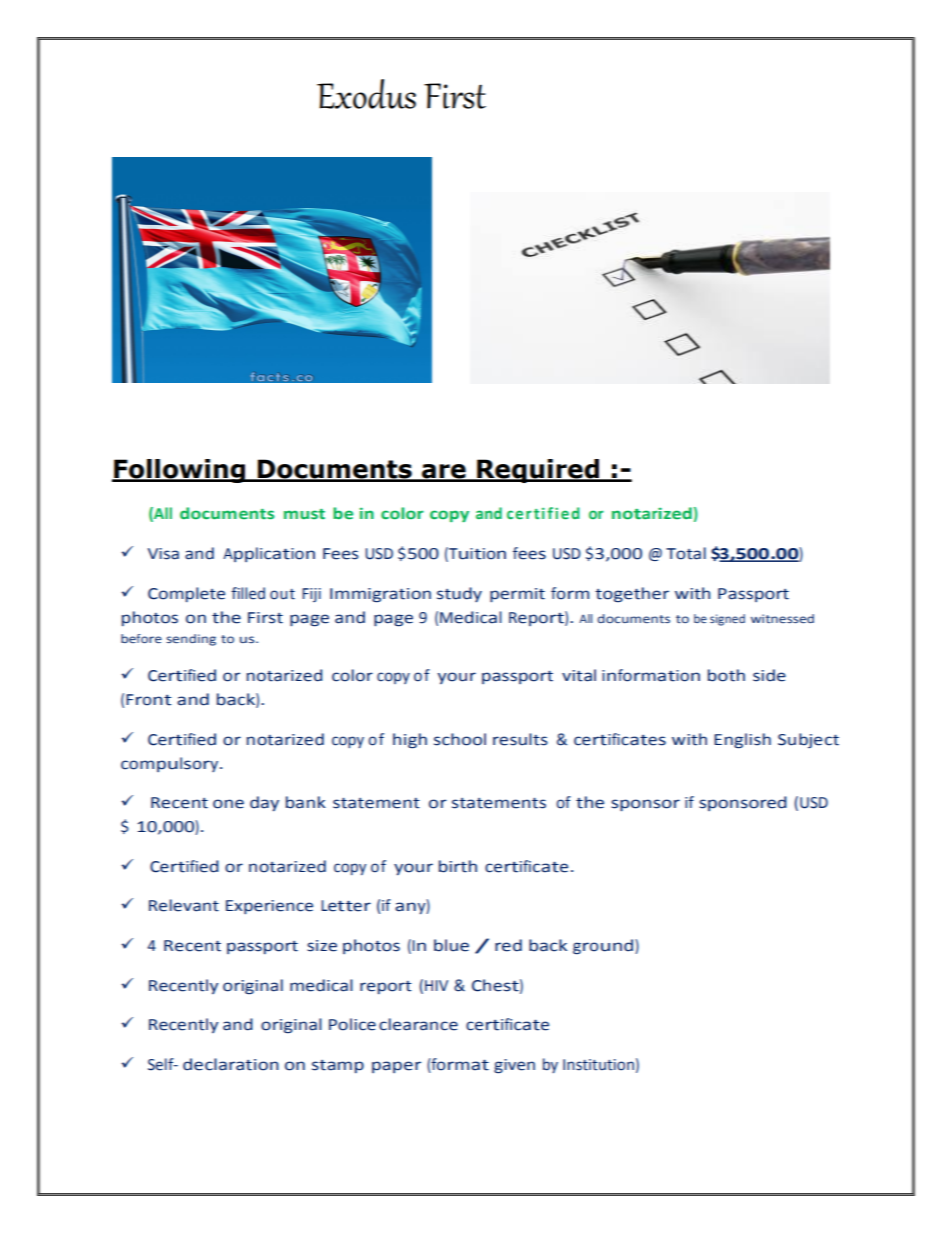 Image resolution: width=952 pixels, height=1233 pixels. I want to click on English, so click(742, 741).
